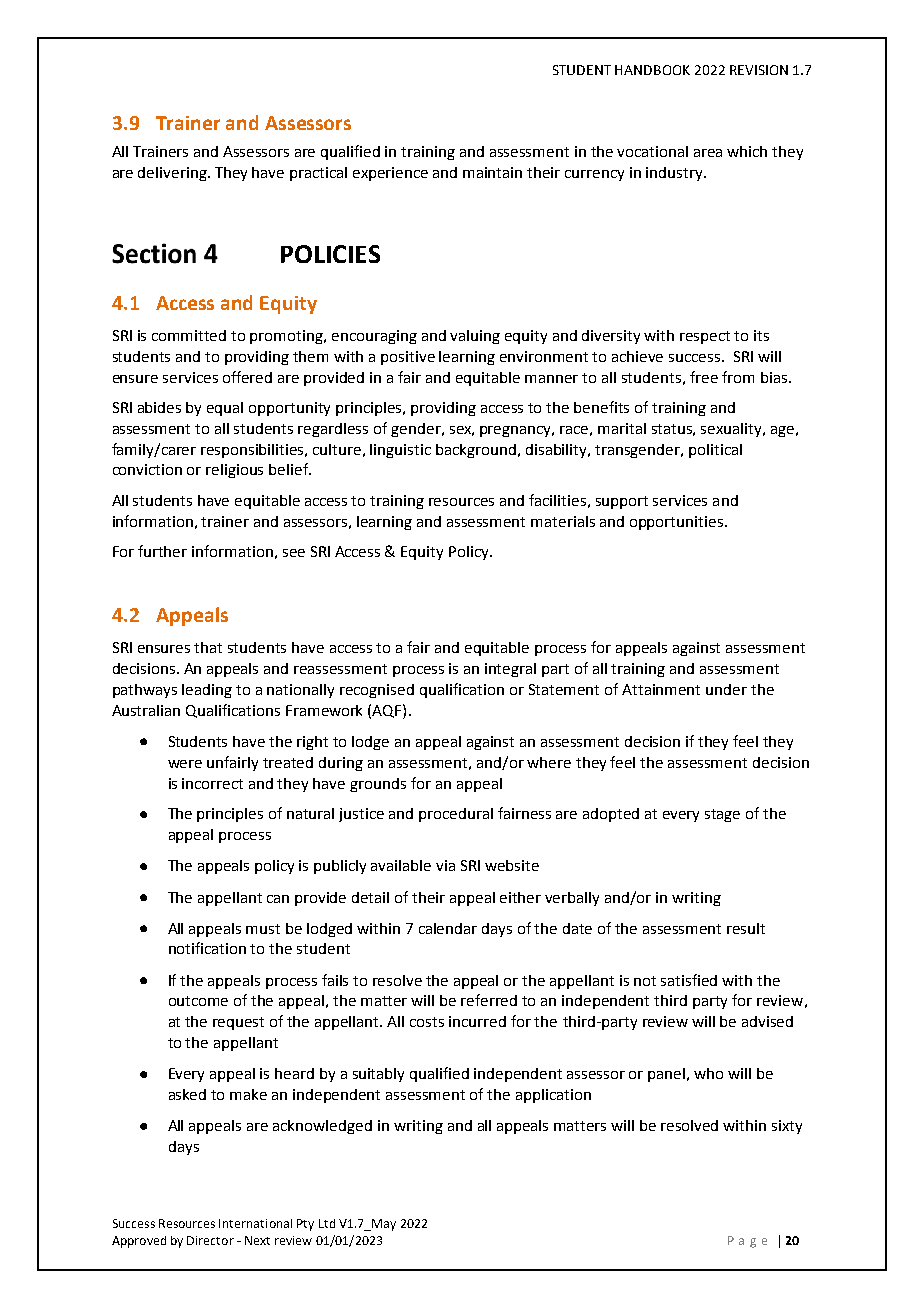 Image resolution: width=924 pixels, height=1308 pixels. I want to click on maintain, so click(492, 172).
